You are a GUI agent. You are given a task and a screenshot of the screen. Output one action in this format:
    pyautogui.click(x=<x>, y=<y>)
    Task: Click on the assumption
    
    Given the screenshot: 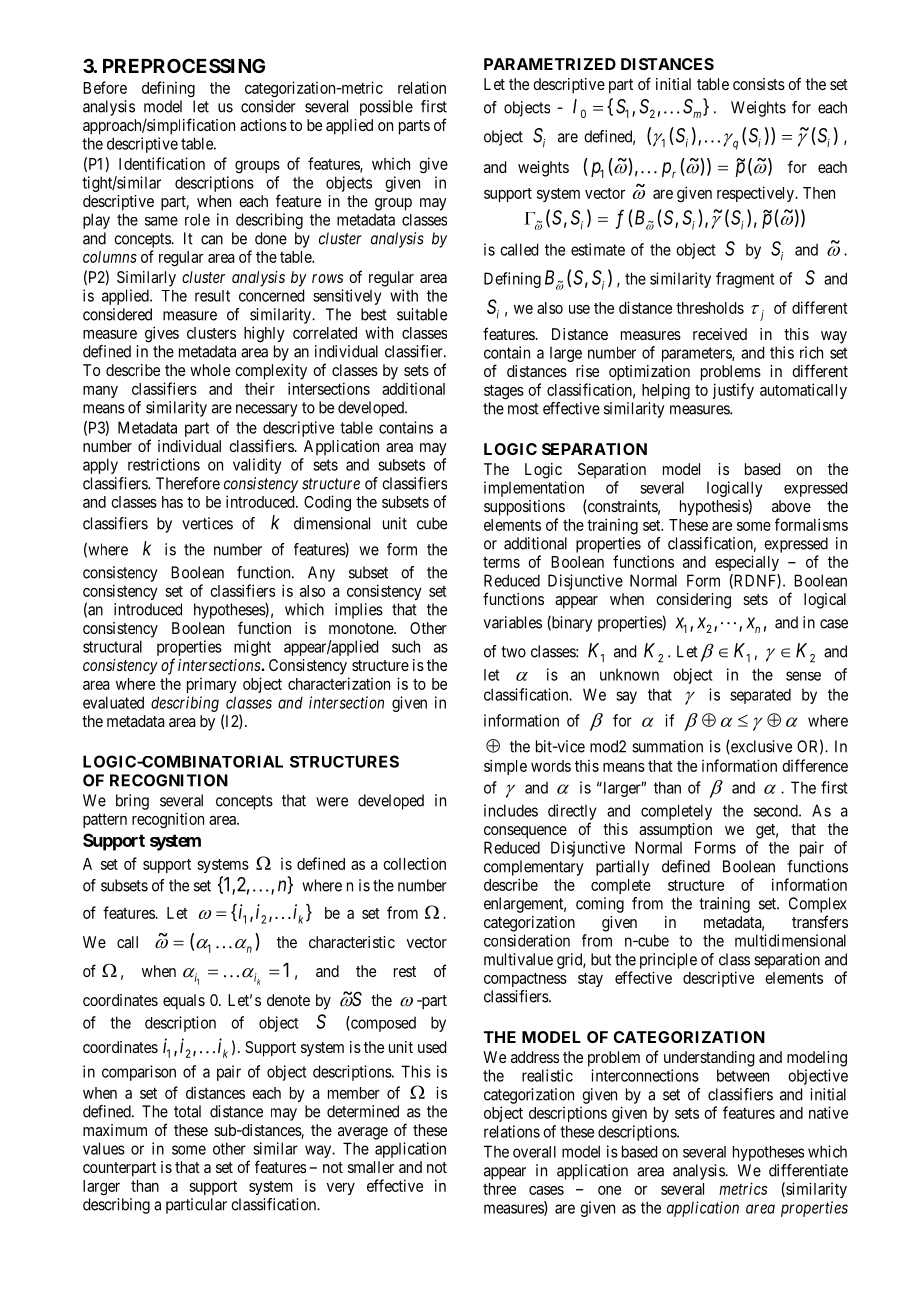 What is the action you would take?
    pyautogui.click(x=675, y=831)
